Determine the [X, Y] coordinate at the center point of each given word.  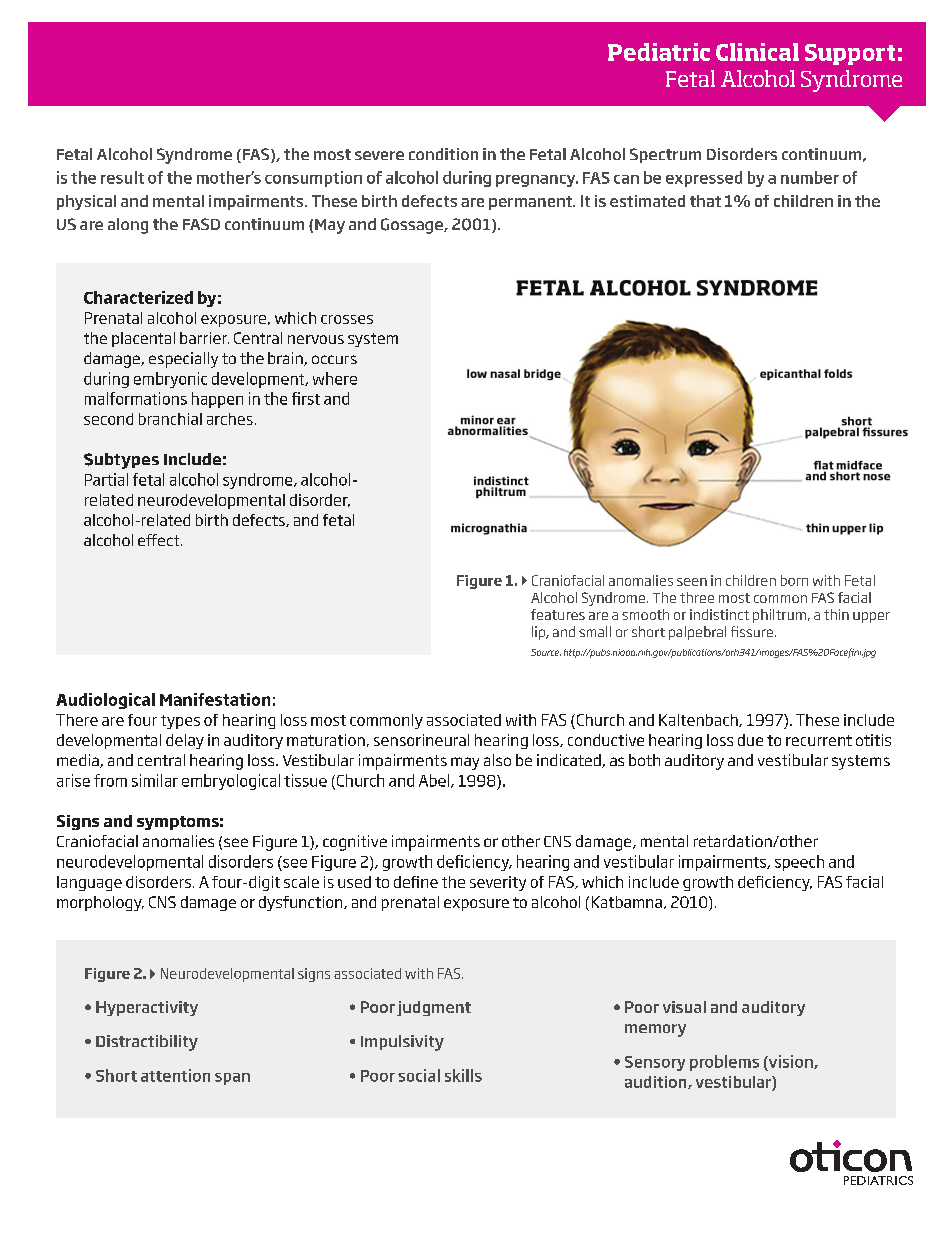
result [122, 177]
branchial [170, 419]
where [335, 378]
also [497, 760]
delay [185, 741]
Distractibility [147, 1043]
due [750, 740]
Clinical [757, 52]
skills [463, 1075]
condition [443, 154]
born [794, 580]
